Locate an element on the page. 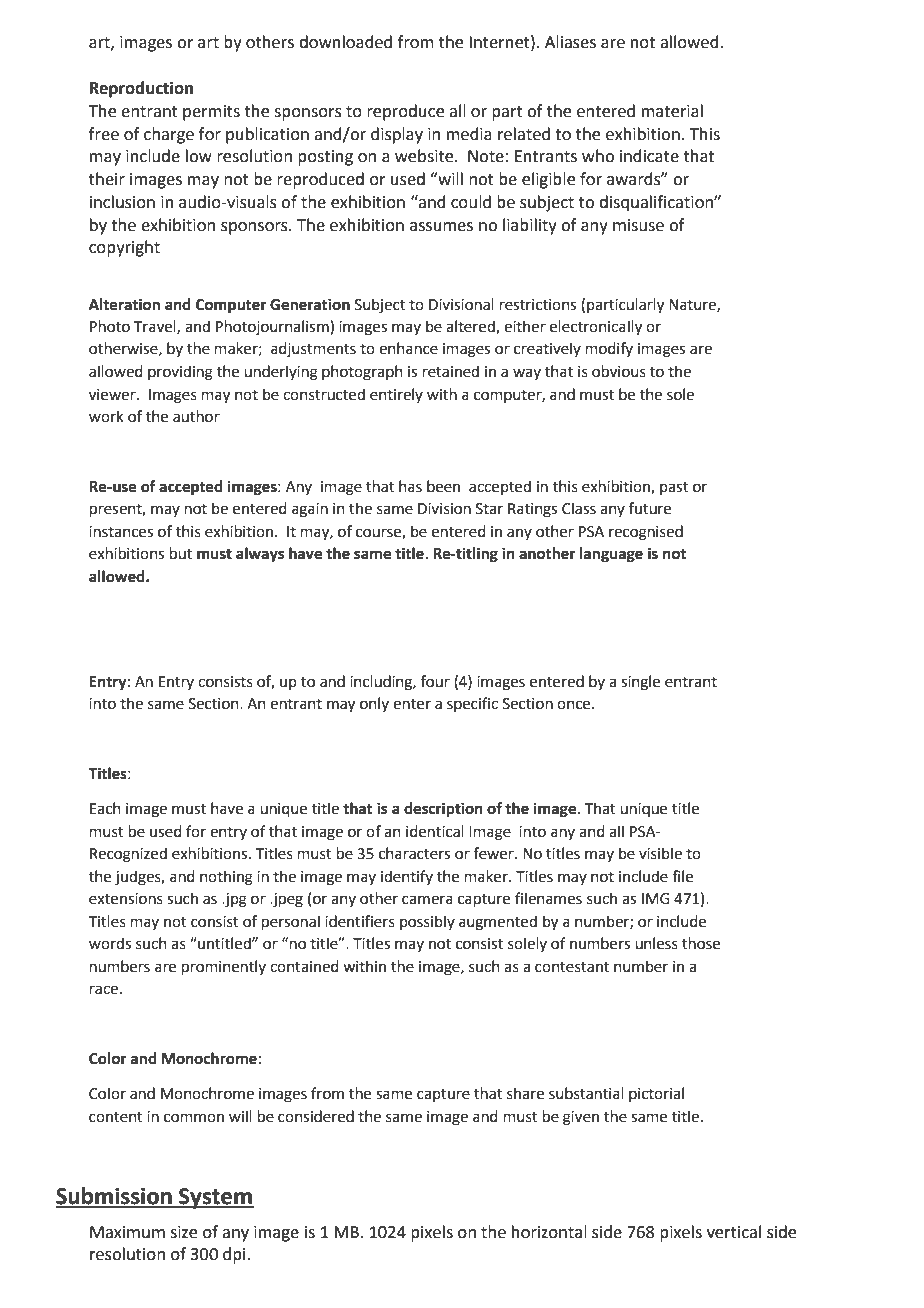 This image has height=1308, width=924. has is located at coordinates (410, 486).
